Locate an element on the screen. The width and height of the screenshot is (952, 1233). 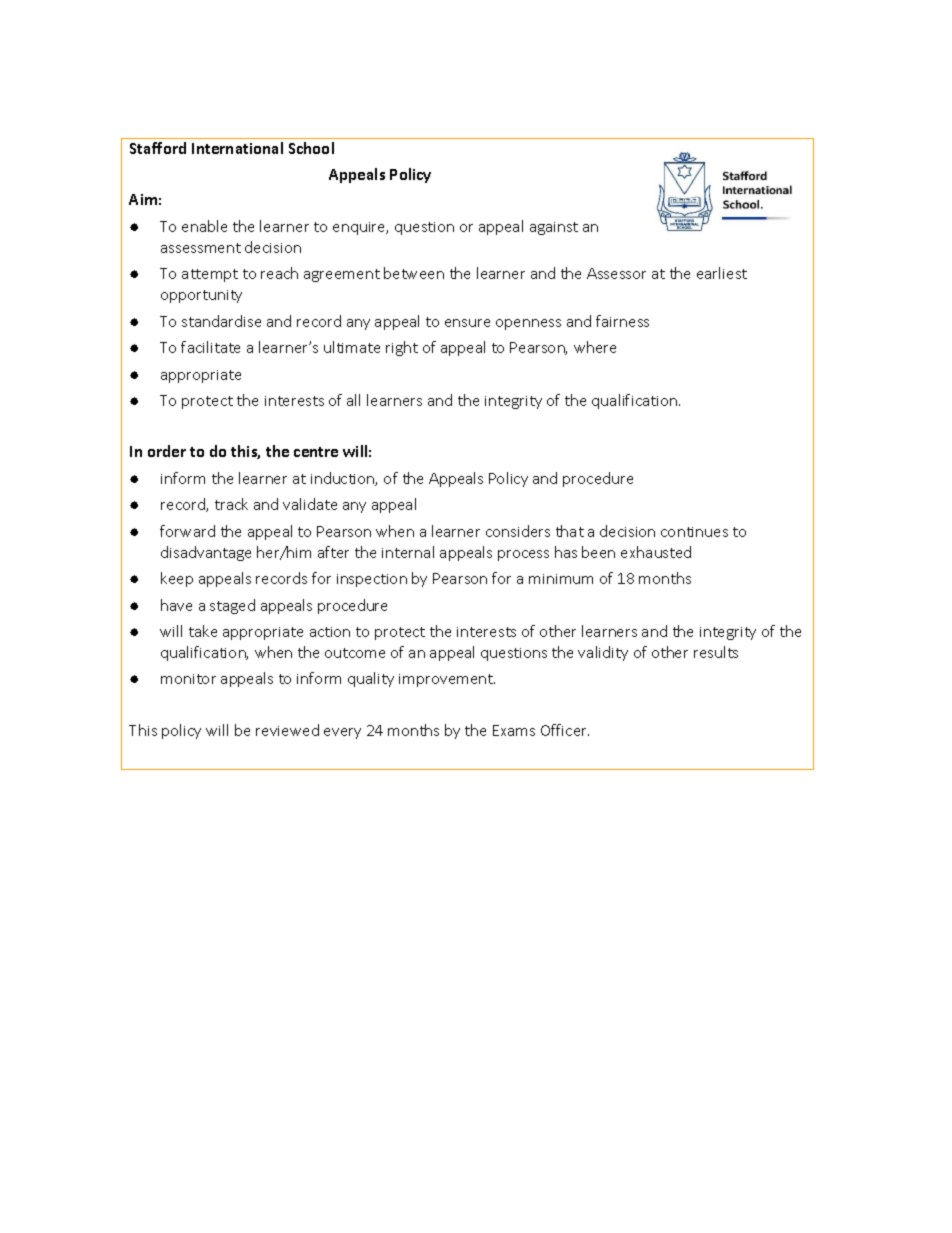
facilitate is located at coordinates (210, 347).
